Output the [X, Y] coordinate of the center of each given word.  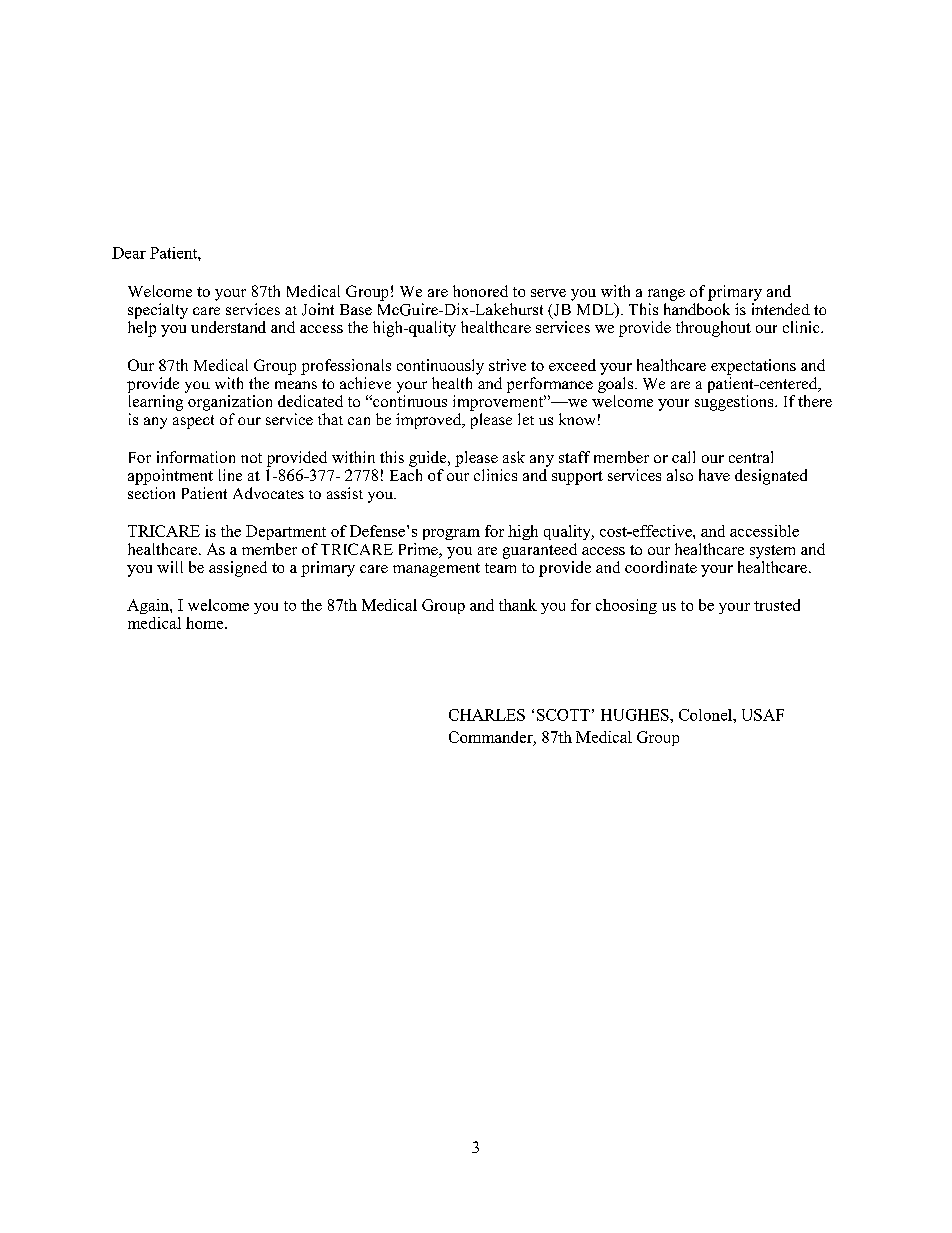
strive [507, 365]
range [666, 295]
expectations [753, 367]
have [714, 475]
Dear [129, 253]
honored [480, 291]
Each [406, 475]
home [206, 623]
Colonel [706, 715]
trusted [777, 605]
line [230, 475]
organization [230, 403]
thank [518, 605]
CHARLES [487, 715]
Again [149, 606]
